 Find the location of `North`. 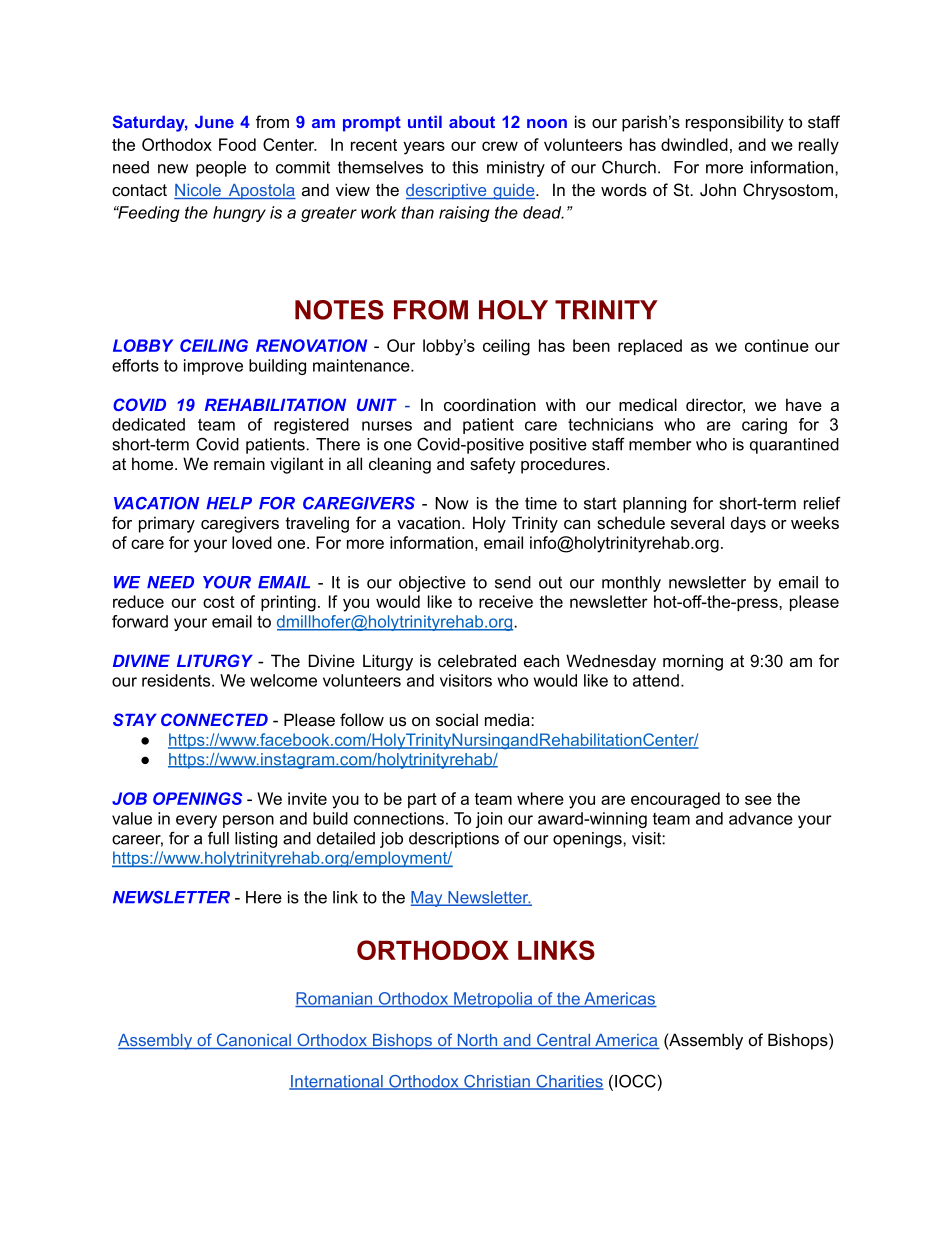

North is located at coordinates (477, 1041).
